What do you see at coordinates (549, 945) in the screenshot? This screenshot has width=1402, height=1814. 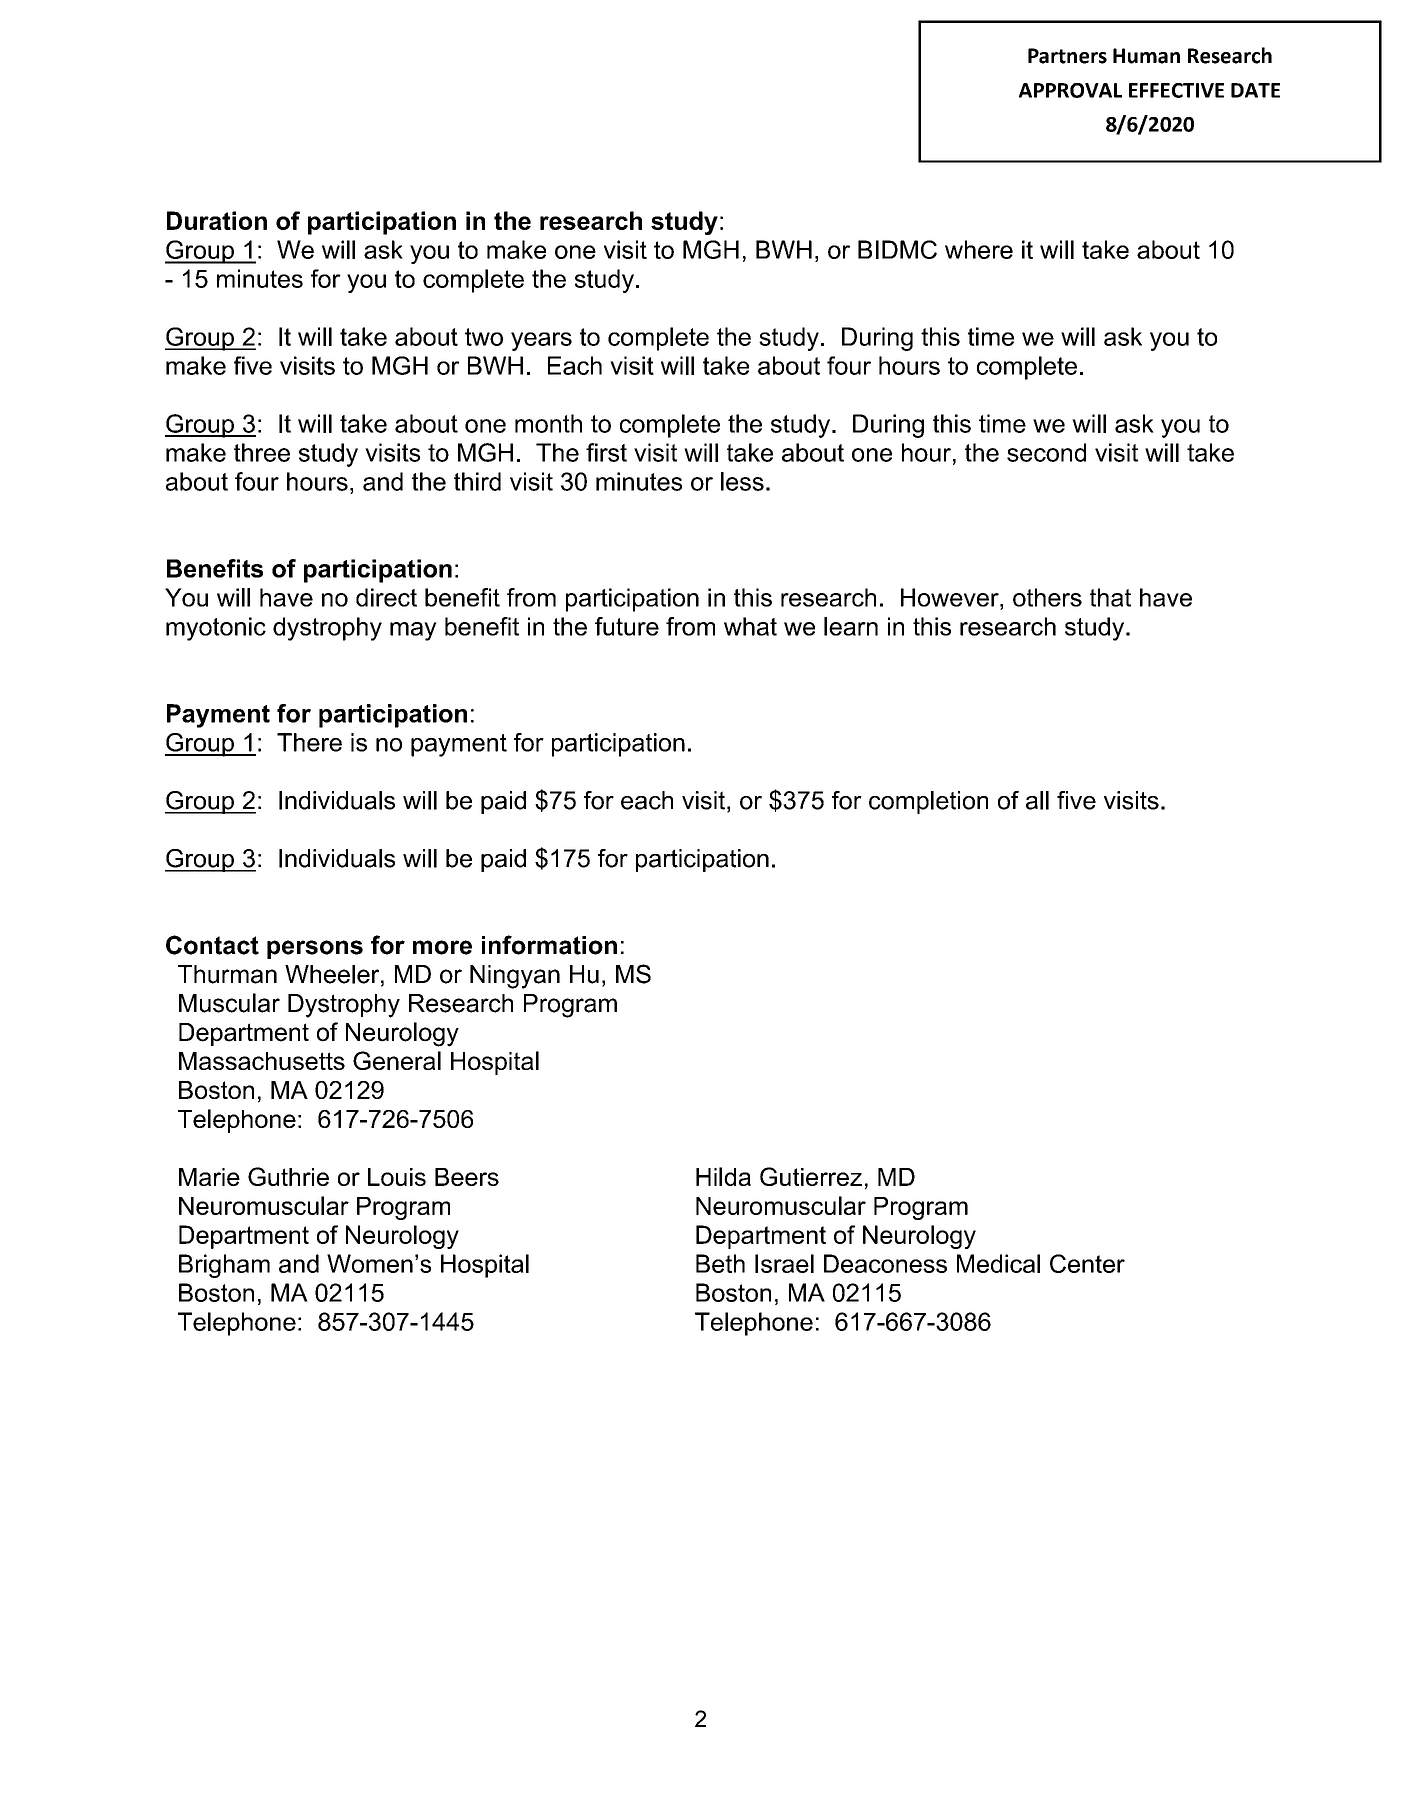 I see `information` at bounding box center [549, 945].
